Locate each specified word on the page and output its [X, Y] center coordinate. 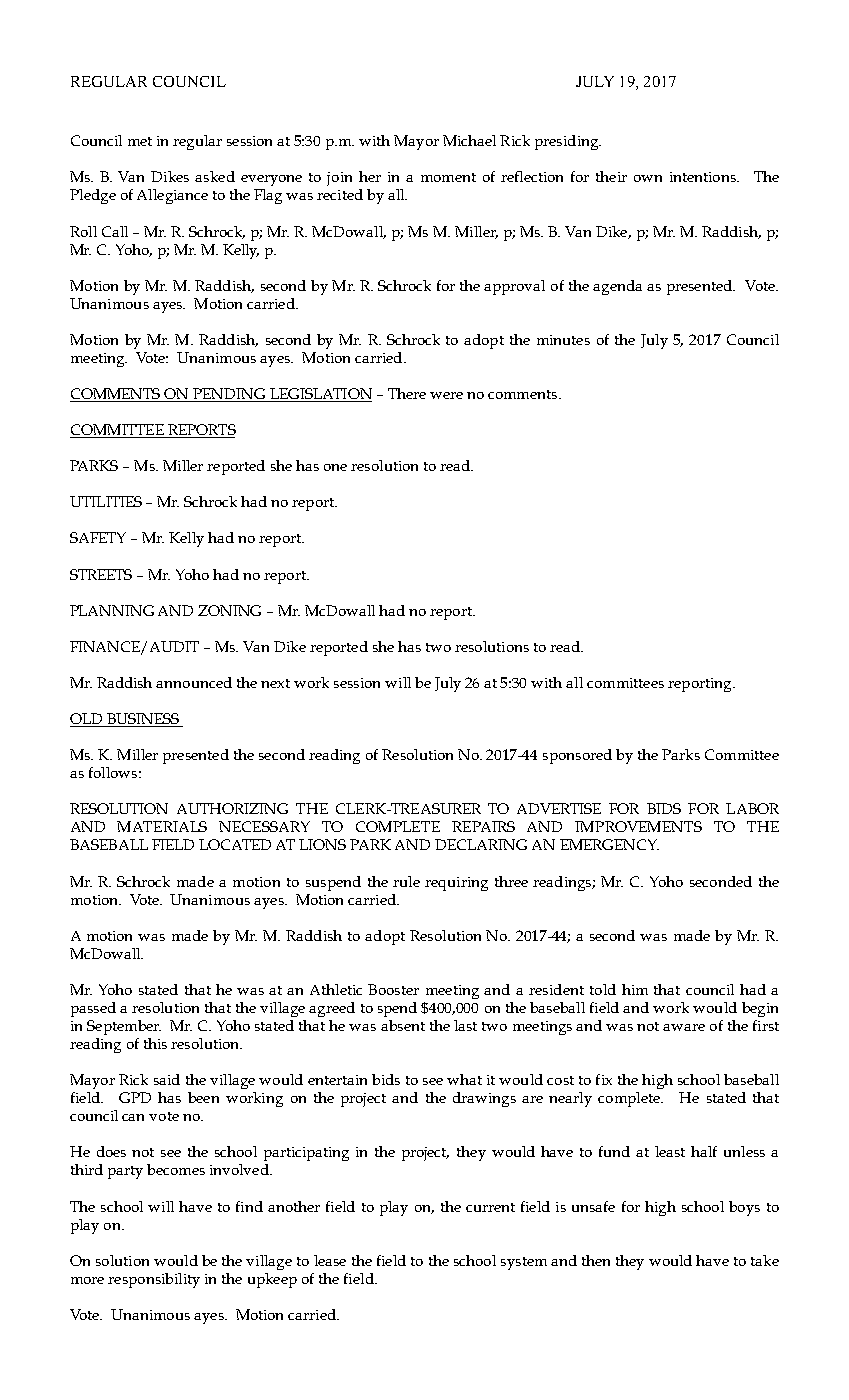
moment [448, 177]
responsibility [154, 1280]
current [490, 1207]
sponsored [577, 756]
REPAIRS [483, 826]
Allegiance [172, 196]
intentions [704, 177]
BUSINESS [143, 720]
